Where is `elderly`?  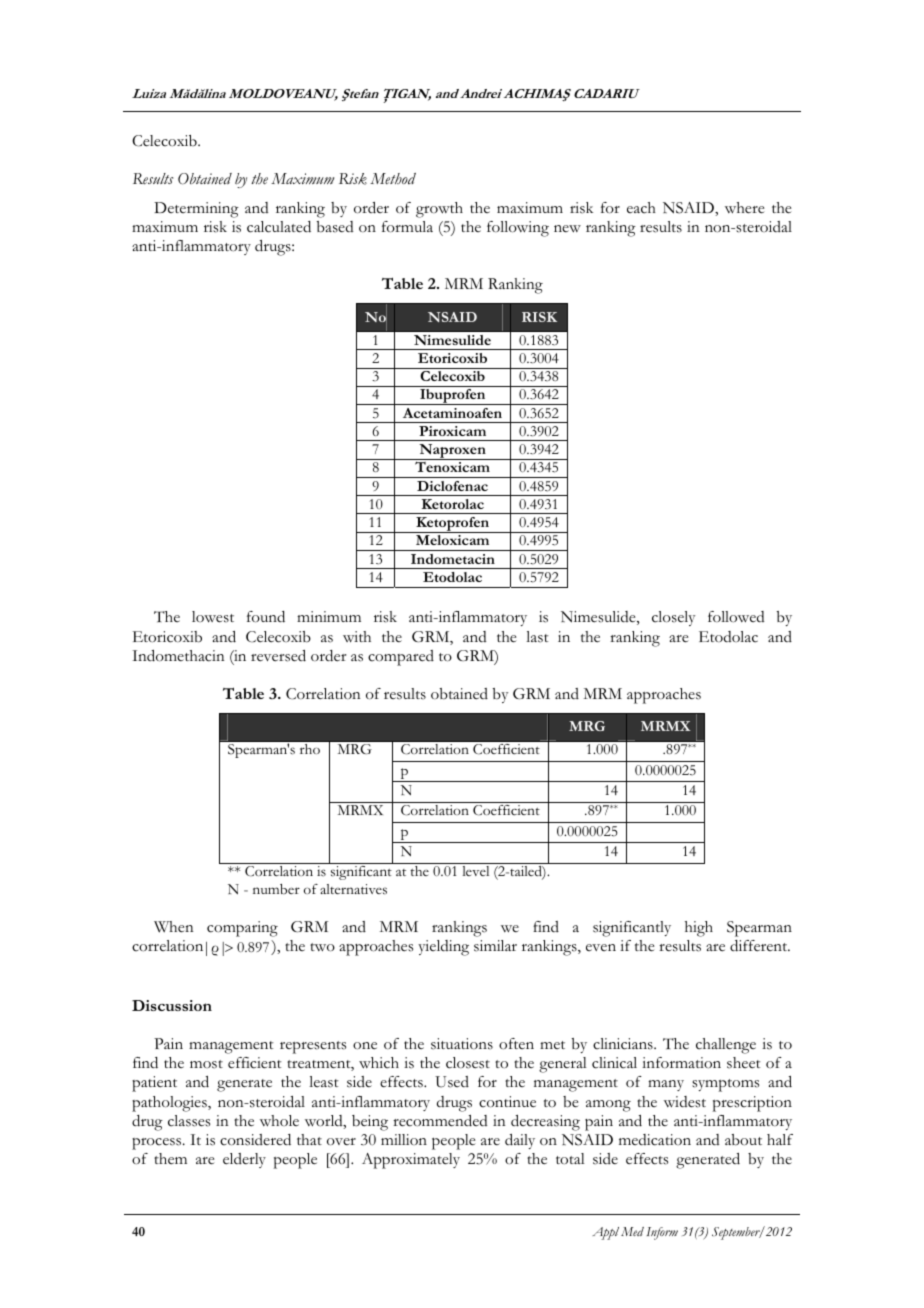 elderly is located at coordinates (244, 1160).
